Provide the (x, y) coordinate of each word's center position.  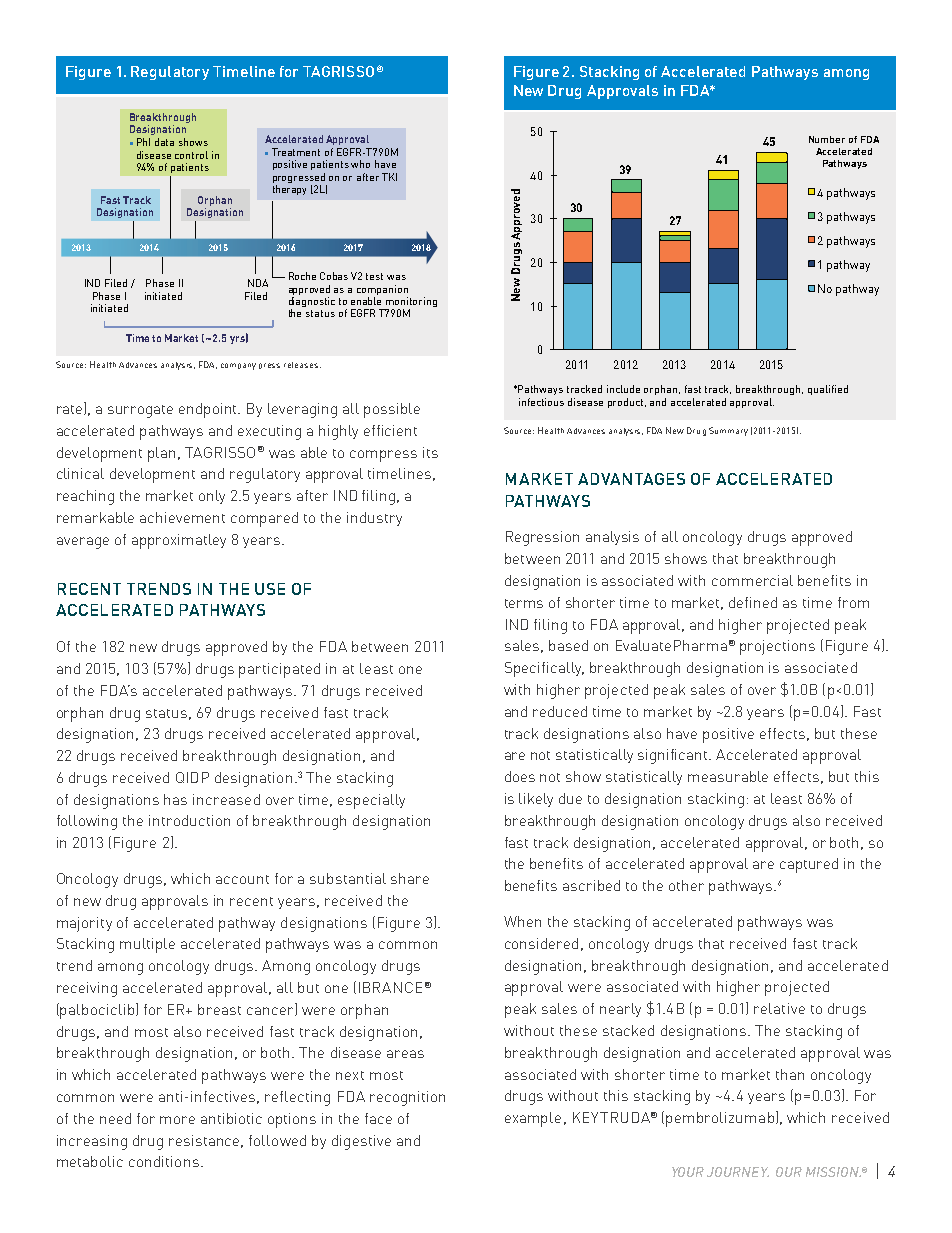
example (533, 1119)
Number (827, 139)
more (177, 1120)
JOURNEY (738, 1172)
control (191, 155)
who (360, 164)
